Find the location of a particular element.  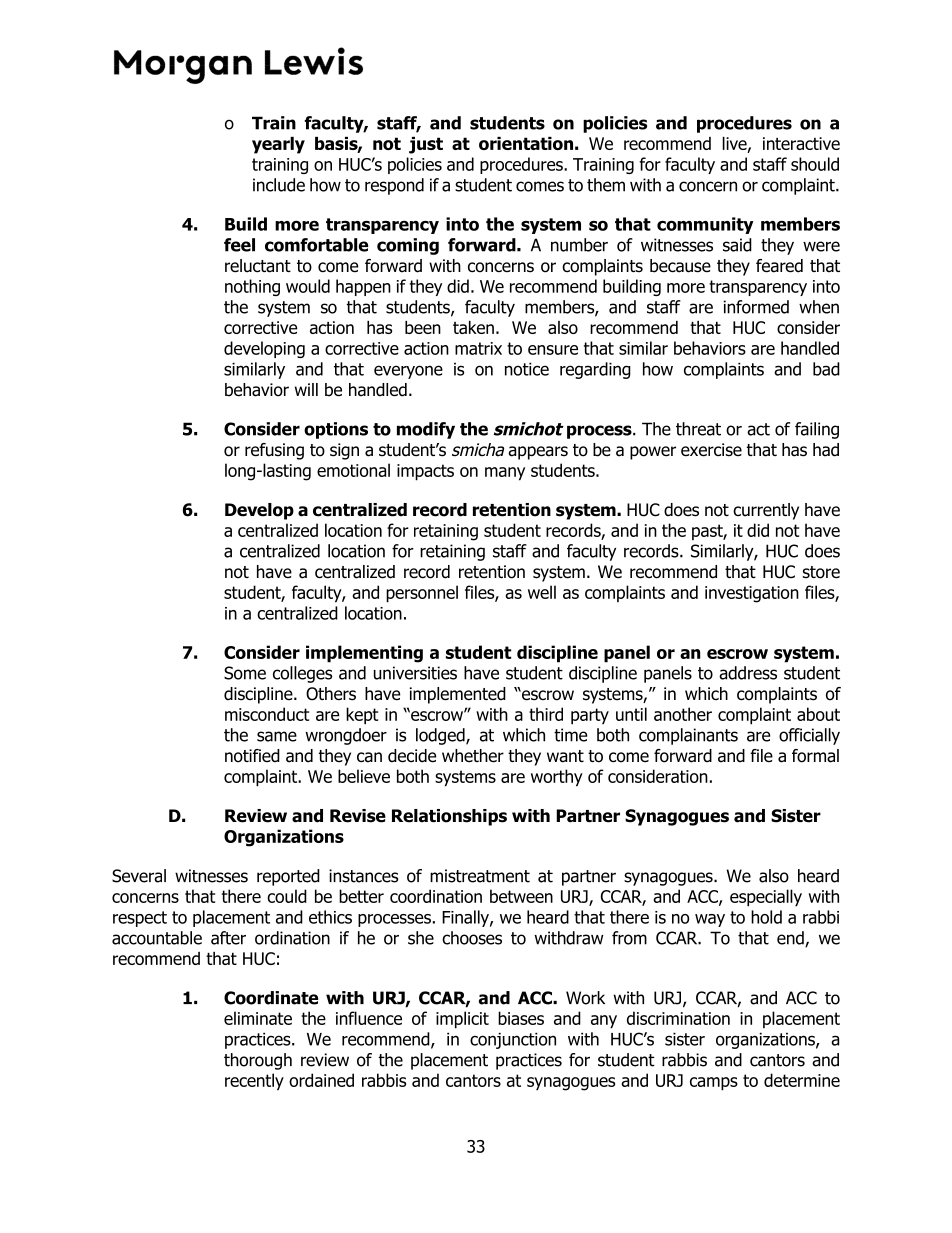

exercise is located at coordinates (711, 450).
